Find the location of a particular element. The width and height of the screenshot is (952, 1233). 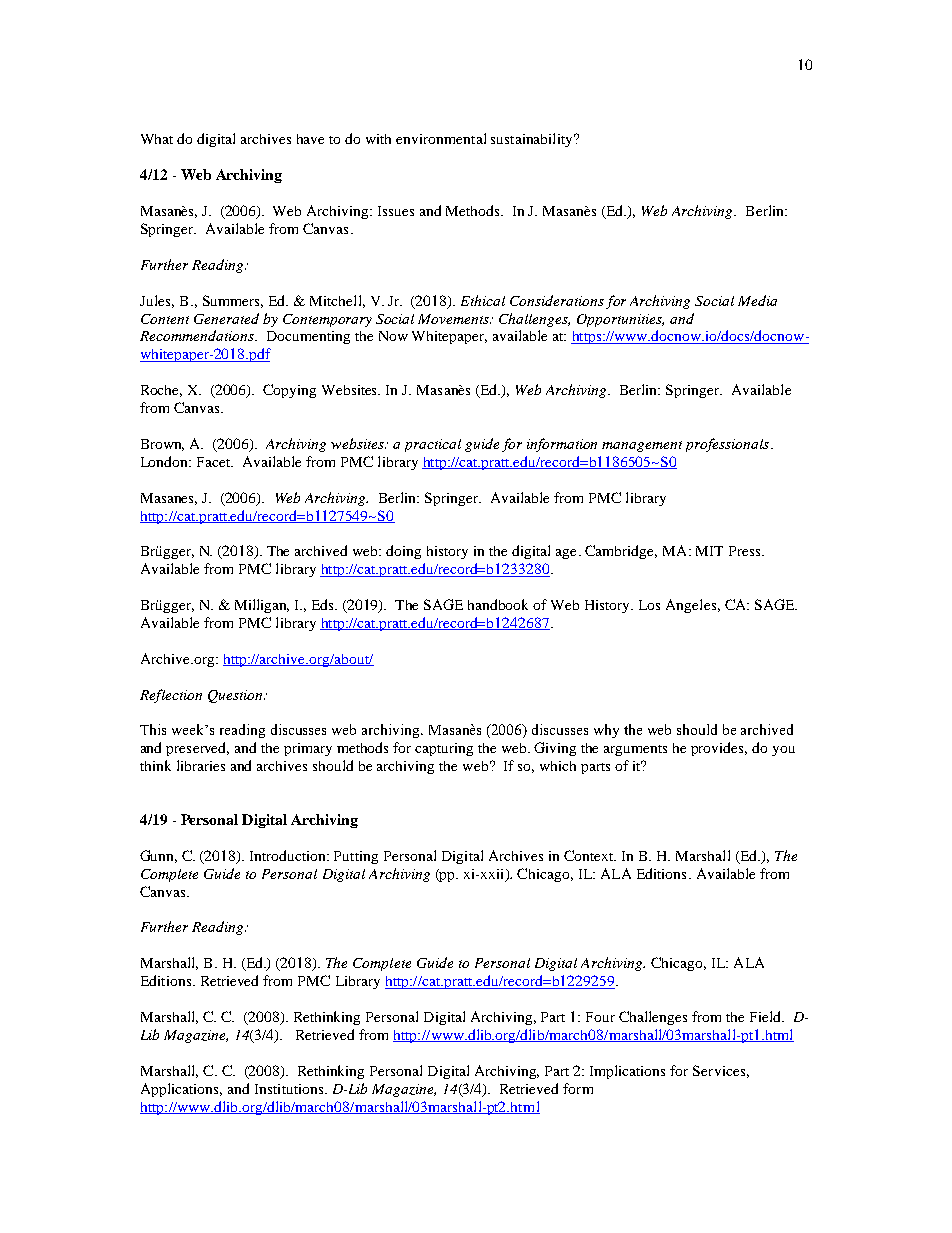

provides is located at coordinates (719, 749).
